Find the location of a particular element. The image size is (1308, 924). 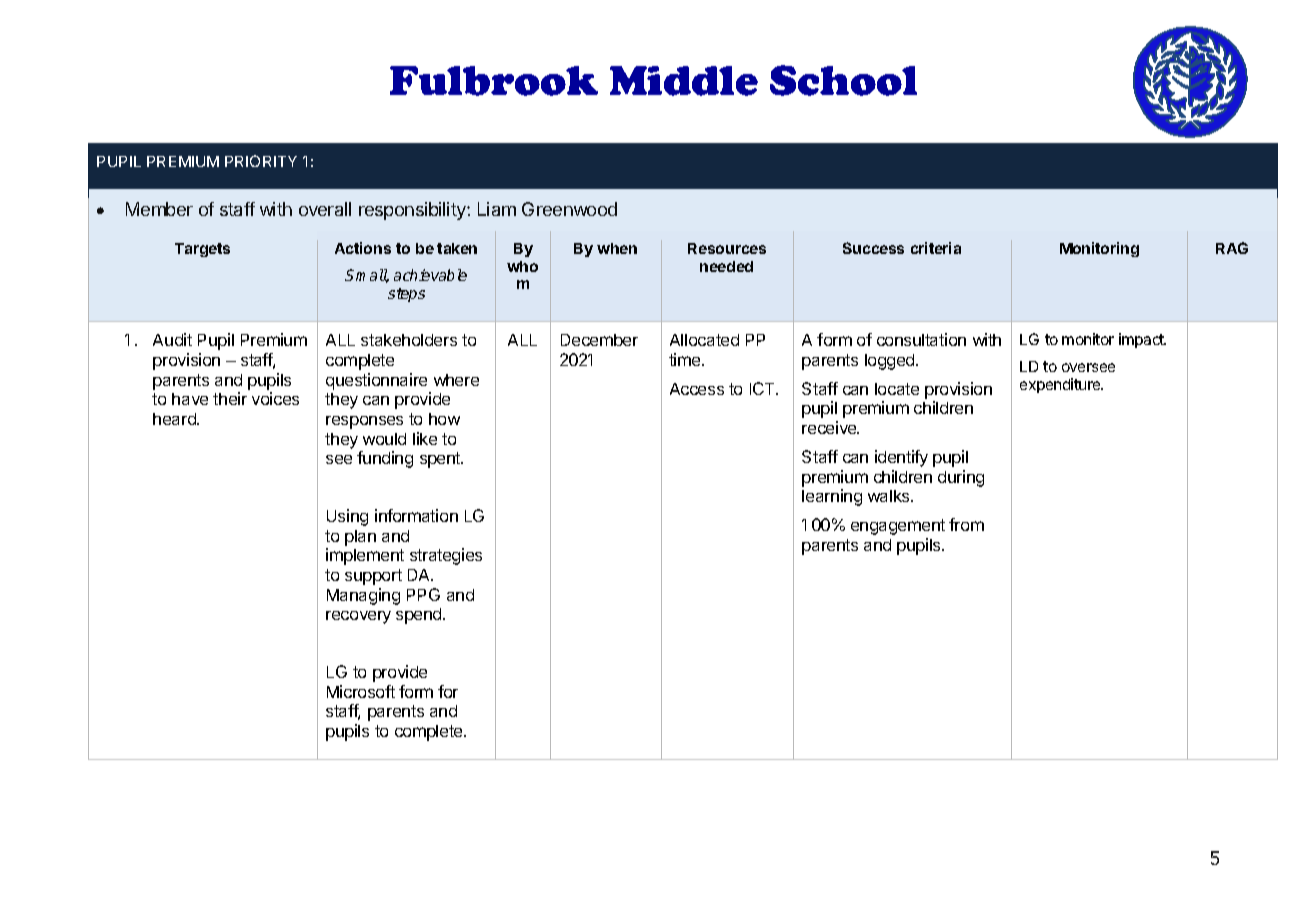

steps is located at coordinates (406, 295).
